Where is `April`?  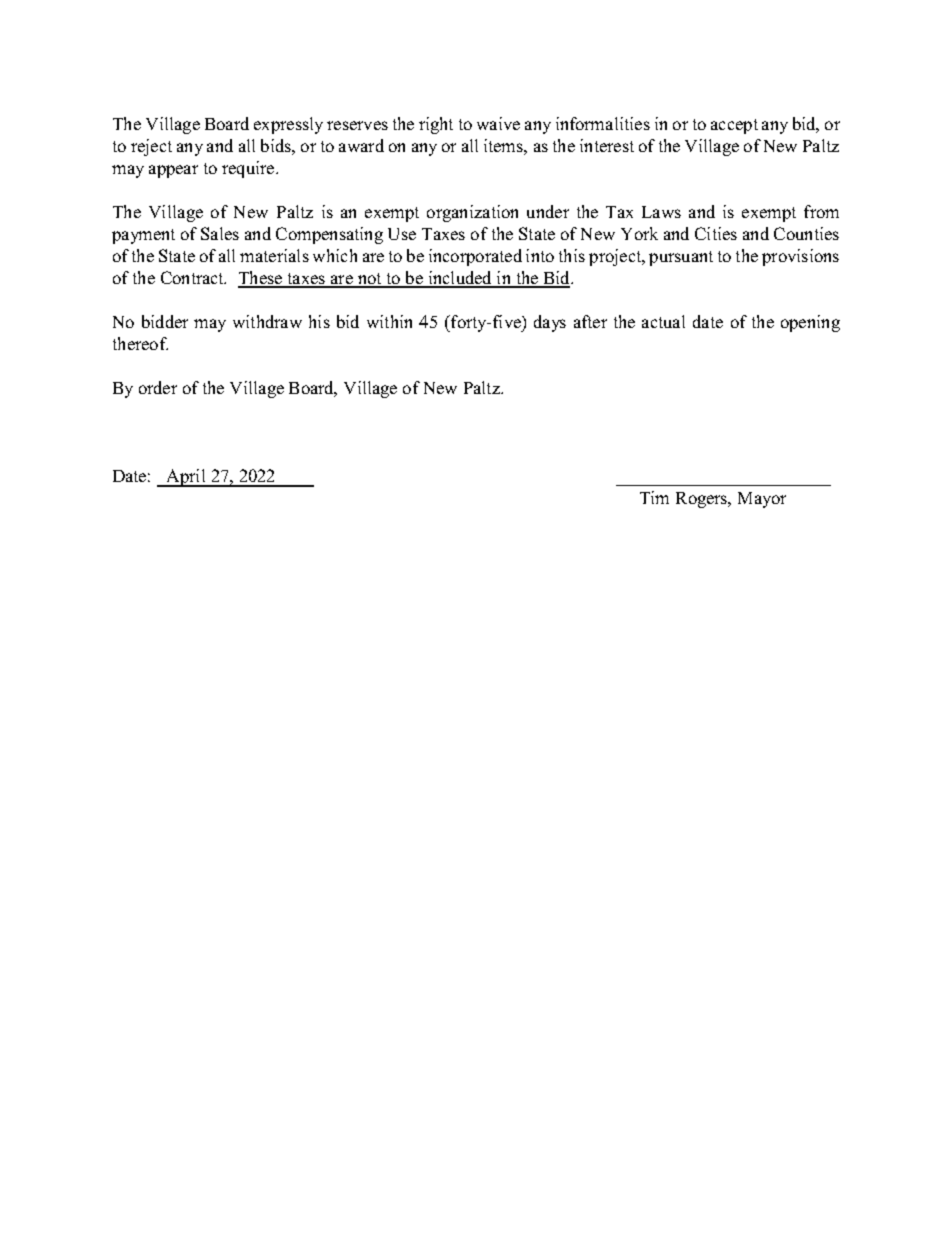 April is located at coordinates (186, 478).
